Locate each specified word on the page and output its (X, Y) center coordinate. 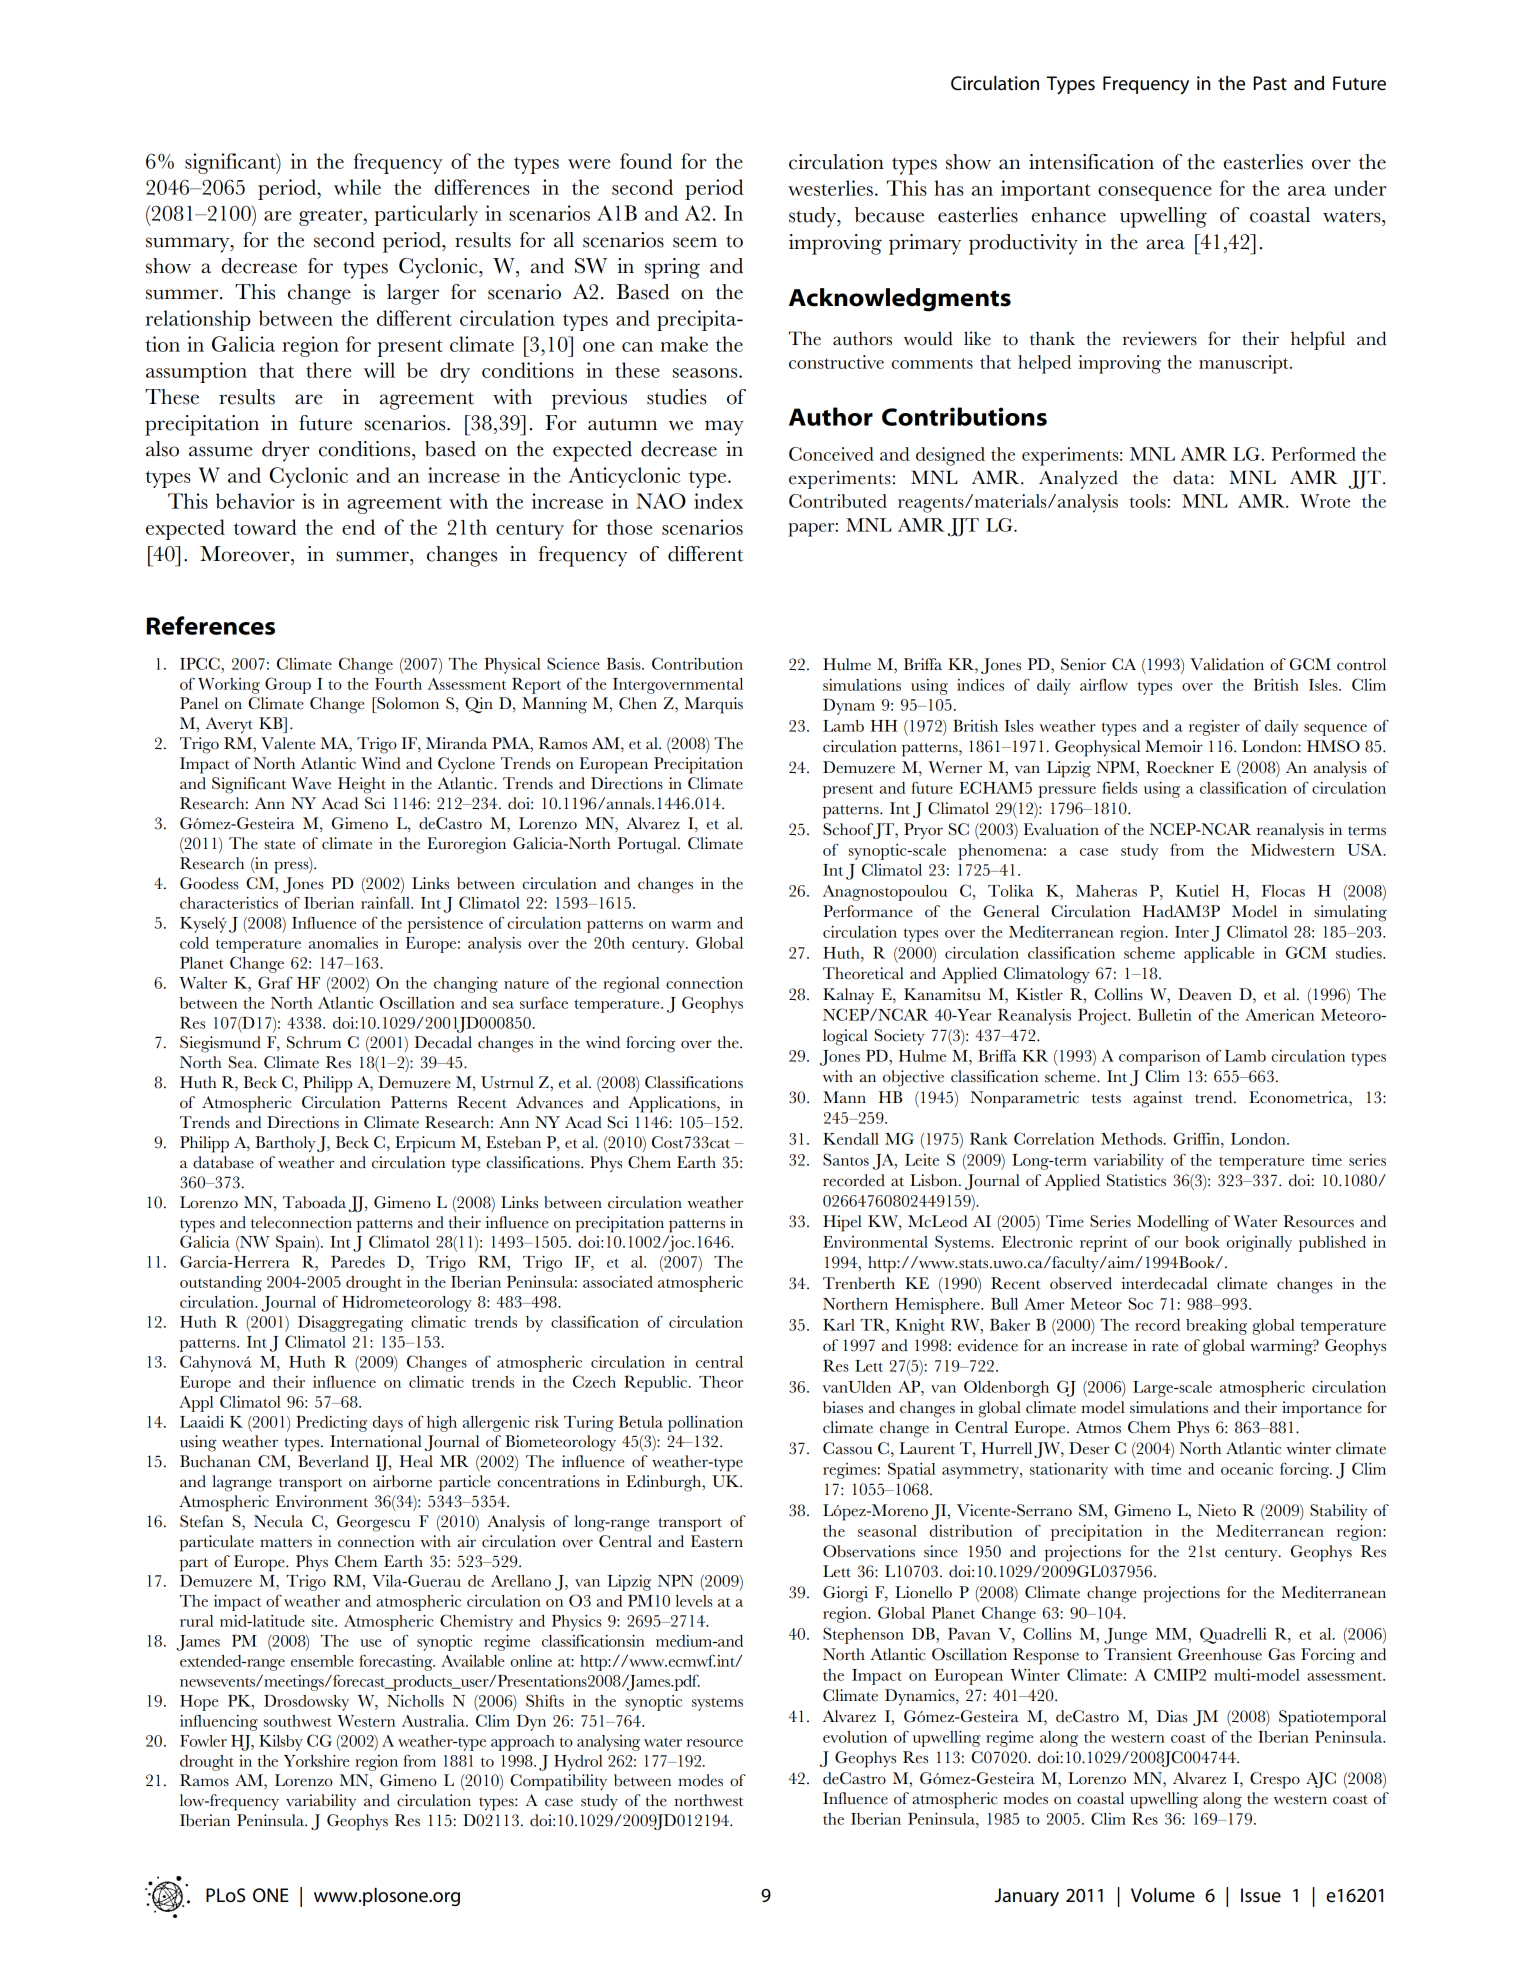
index (718, 501)
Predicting (331, 1424)
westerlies (830, 188)
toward (265, 527)
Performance (868, 911)
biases (843, 1407)
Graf (275, 982)
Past (1270, 83)
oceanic (1247, 1469)
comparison (1159, 1058)
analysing (608, 1743)
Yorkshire (317, 1761)
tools (1148, 501)
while (357, 187)
